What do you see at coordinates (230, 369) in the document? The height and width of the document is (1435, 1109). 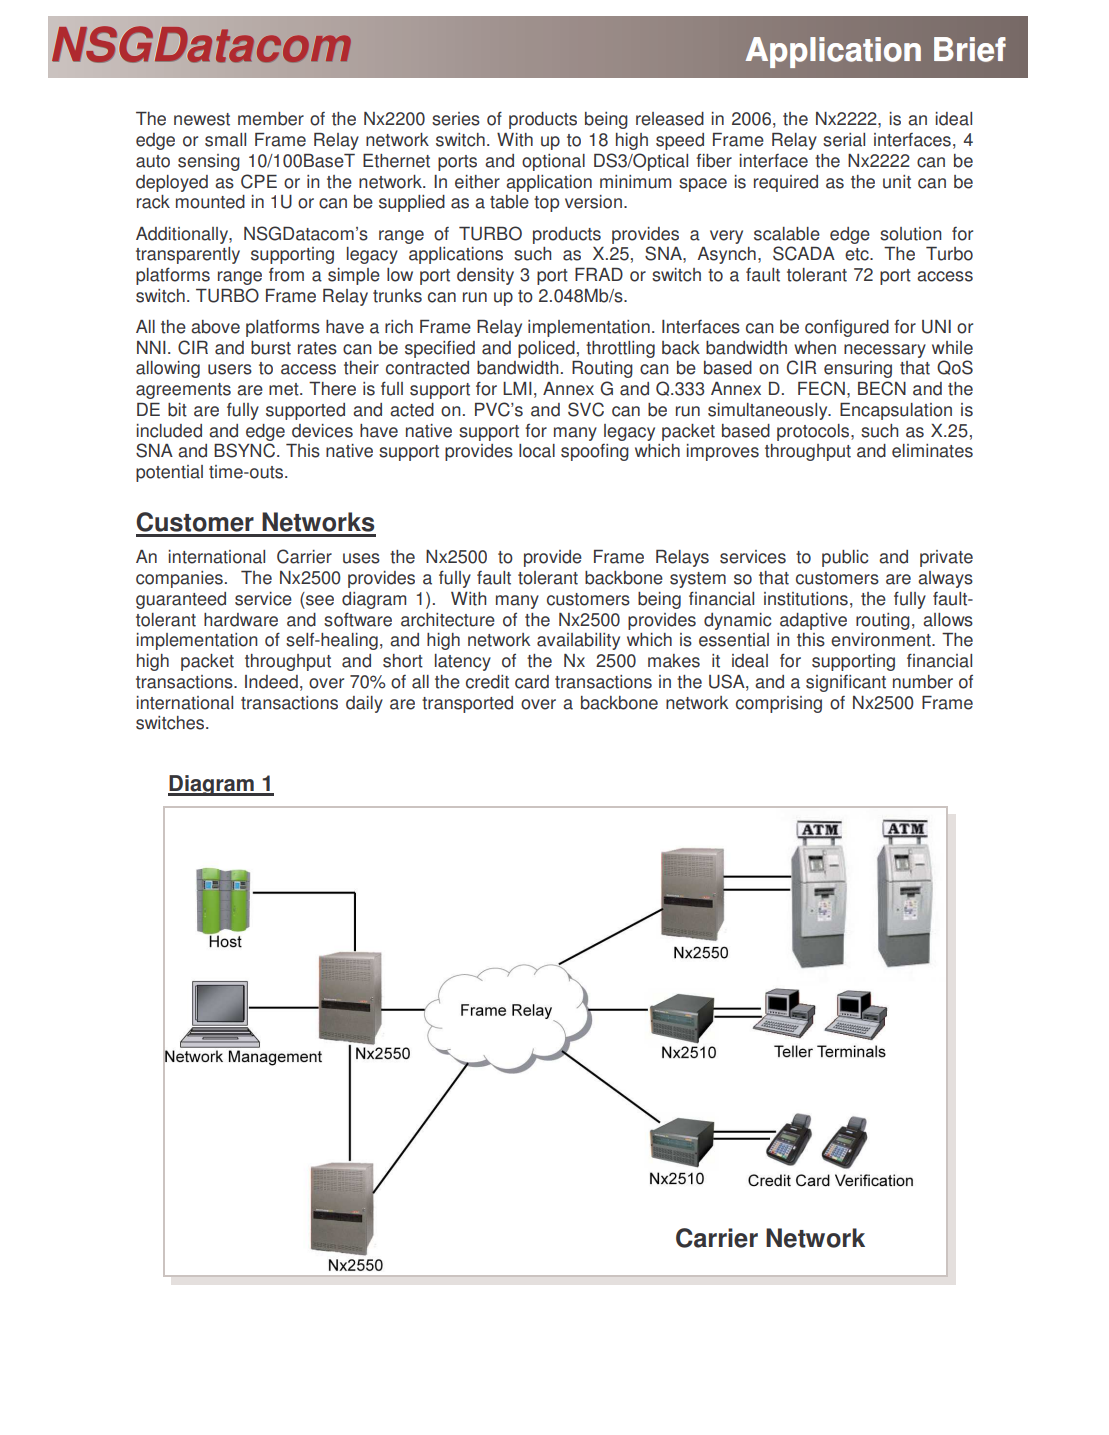 I see `users` at bounding box center [230, 369].
